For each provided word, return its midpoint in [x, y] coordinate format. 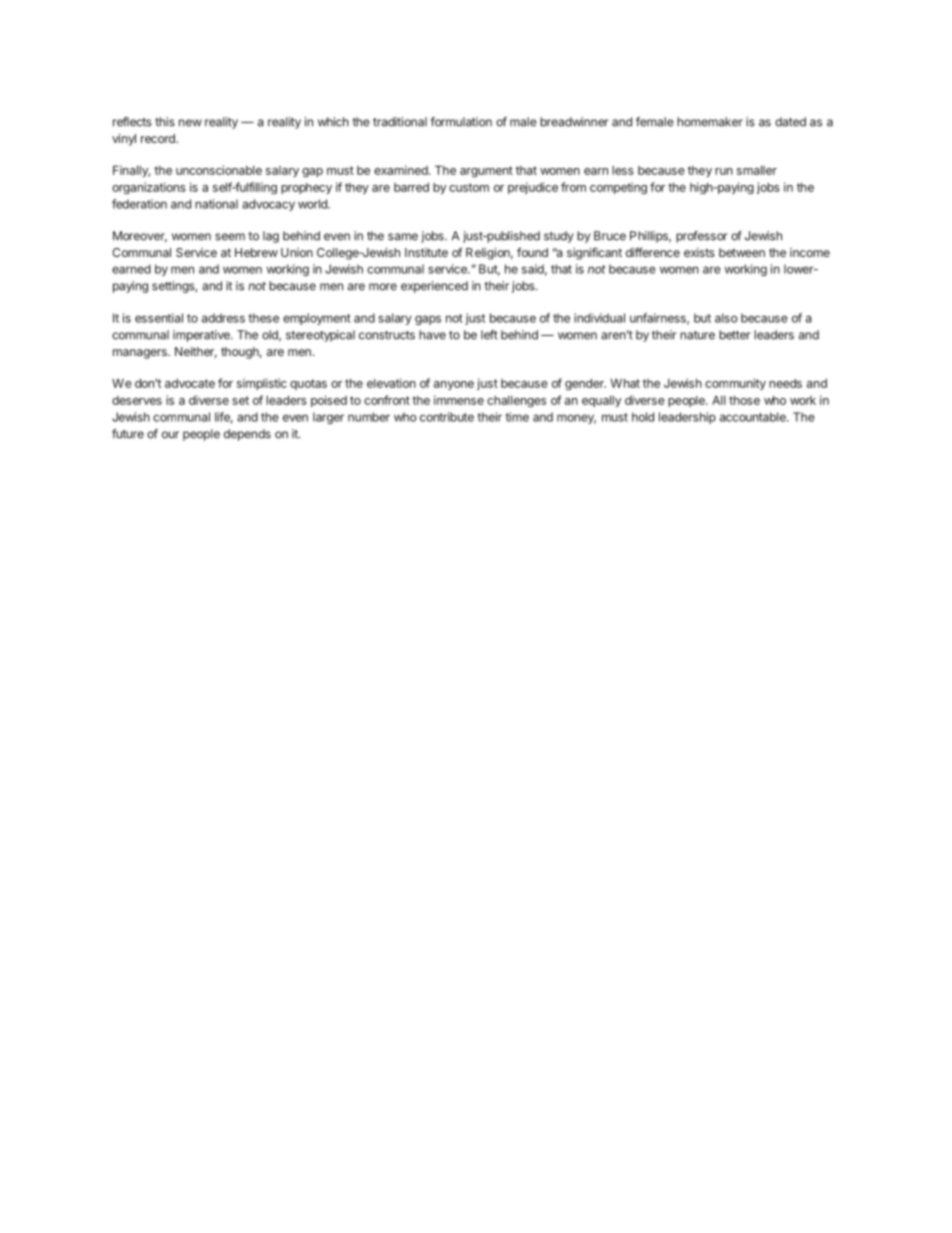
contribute [447, 417]
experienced [434, 287]
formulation [461, 122]
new [190, 123]
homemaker [710, 122]
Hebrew [256, 252]
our [170, 435]
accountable [754, 417]
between [742, 252]
